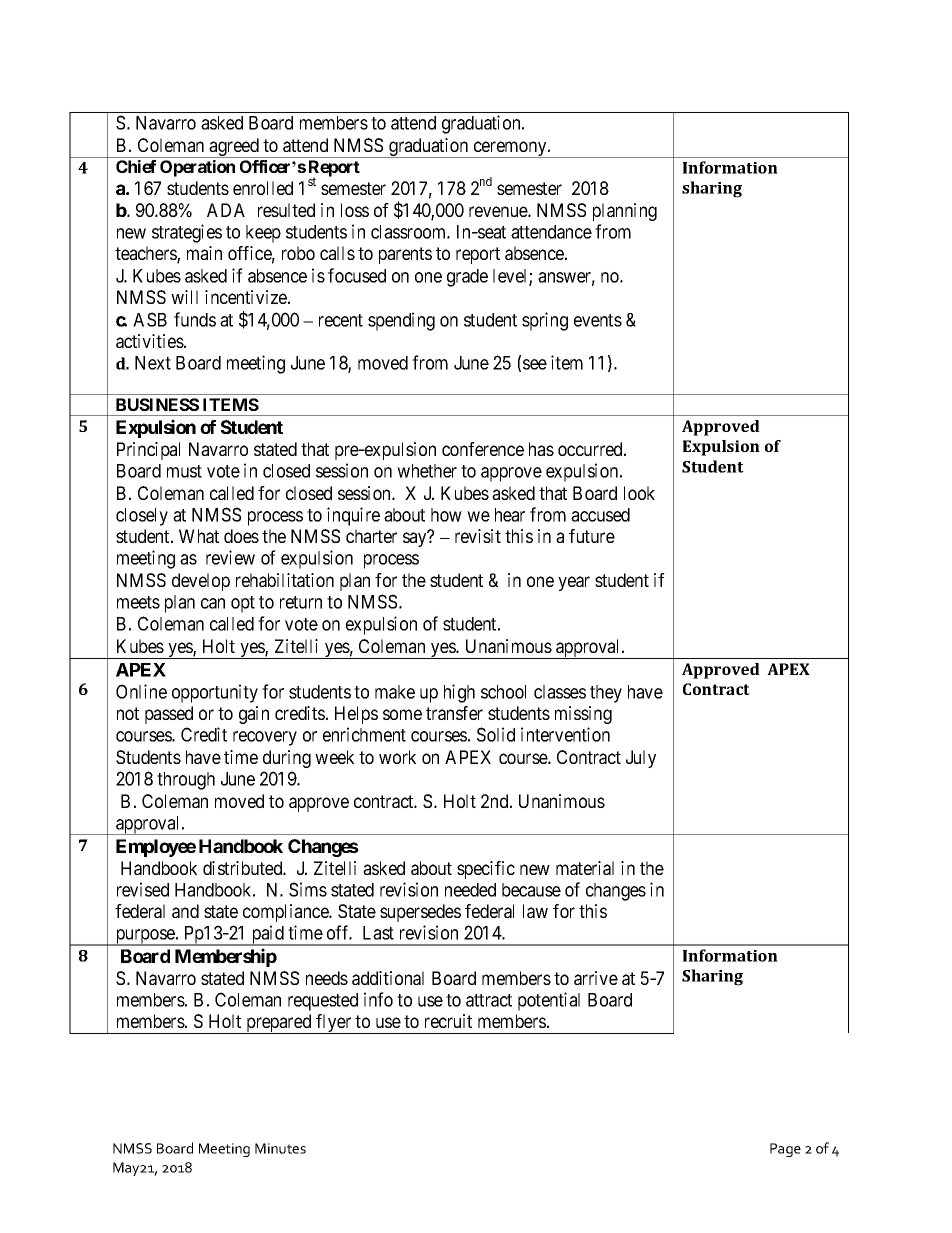  What do you see at coordinates (280, 1148) in the image?
I see `Minutes` at bounding box center [280, 1148].
